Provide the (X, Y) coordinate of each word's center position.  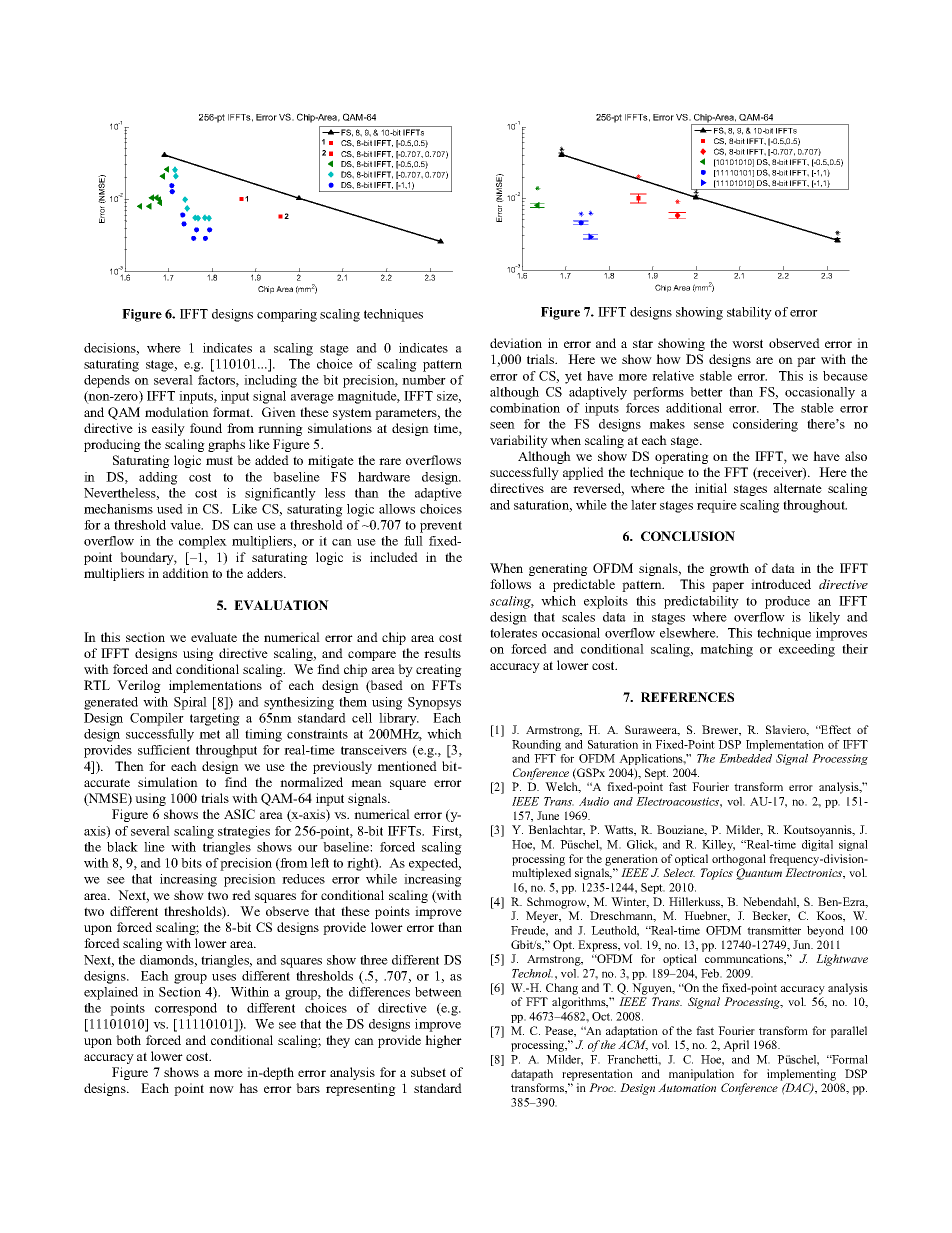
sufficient (164, 750)
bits (191, 863)
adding (158, 478)
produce (787, 602)
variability (519, 441)
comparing (287, 315)
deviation (516, 343)
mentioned (407, 766)
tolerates (513, 633)
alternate (798, 488)
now (221, 1089)
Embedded (745, 758)
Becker (771, 916)
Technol (532, 973)
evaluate (214, 637)
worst (747, 343)
